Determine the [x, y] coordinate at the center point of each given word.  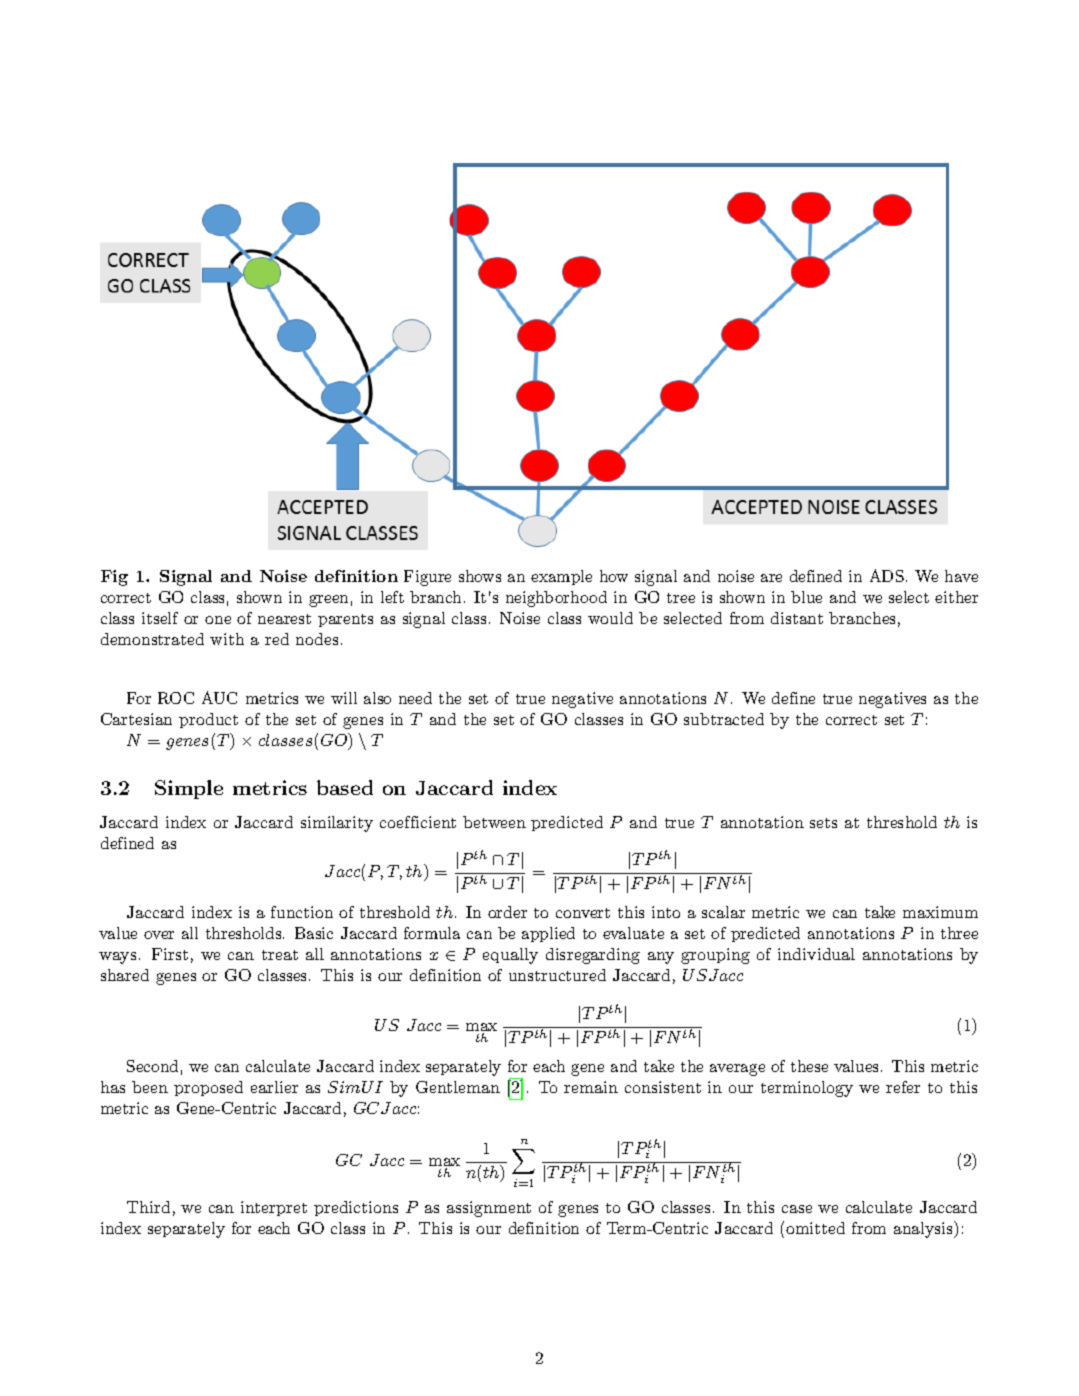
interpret [274, 1208]
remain [591, 1087]
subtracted [724, 719]
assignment [489, 1209]
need [415, 698]
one [218, 620]
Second [152, 1066]
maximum [940, 912]
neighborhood [556, 599]
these [809, 1066]
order [507, 912]
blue [806, 597]
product [208, 720]
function [302, 912]
